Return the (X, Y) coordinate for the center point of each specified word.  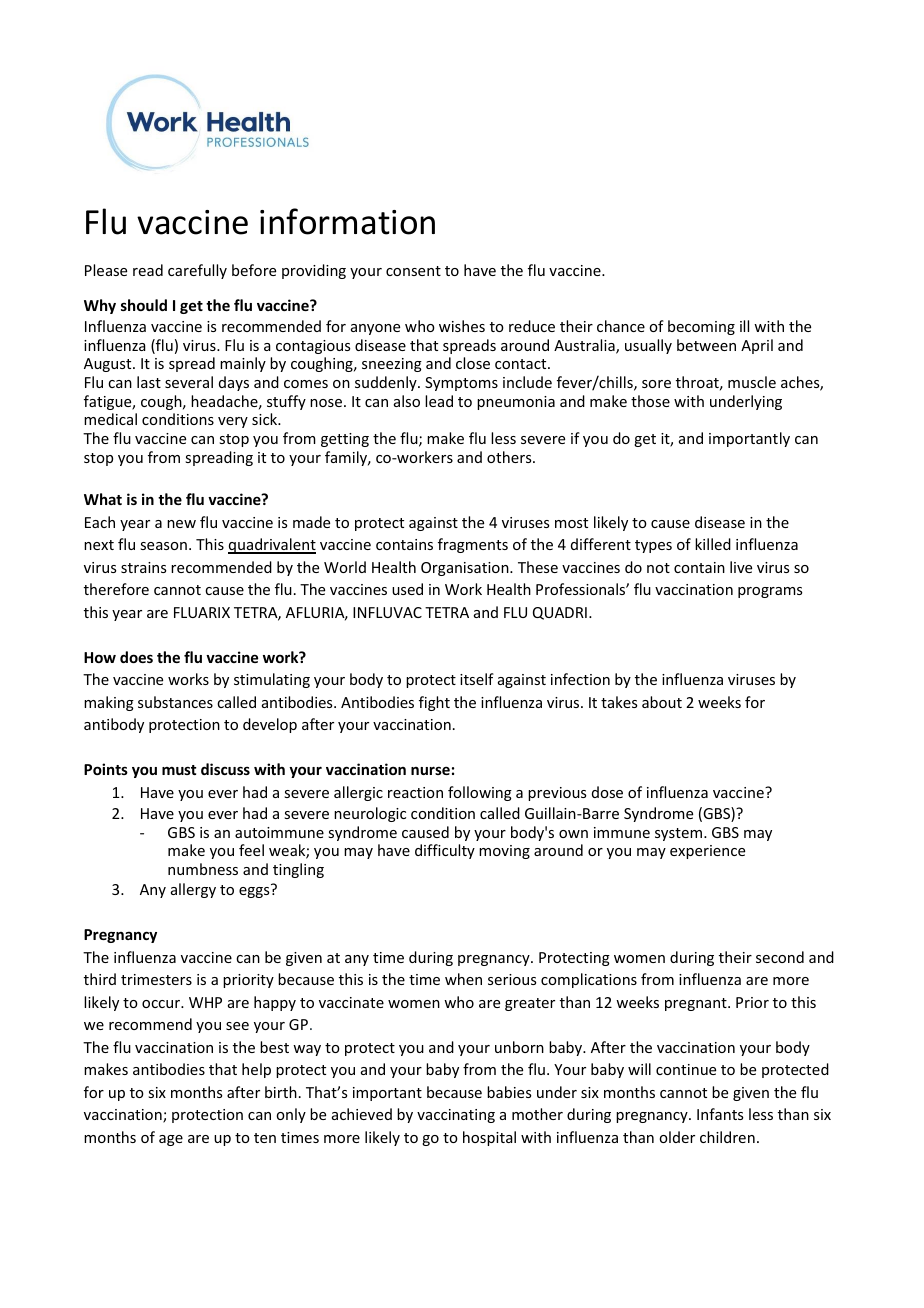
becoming (701, 327)
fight (434, 703)
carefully (197, 271)
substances (175, 702)
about (662, 702)
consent (413, 271)
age (171, 1140)
